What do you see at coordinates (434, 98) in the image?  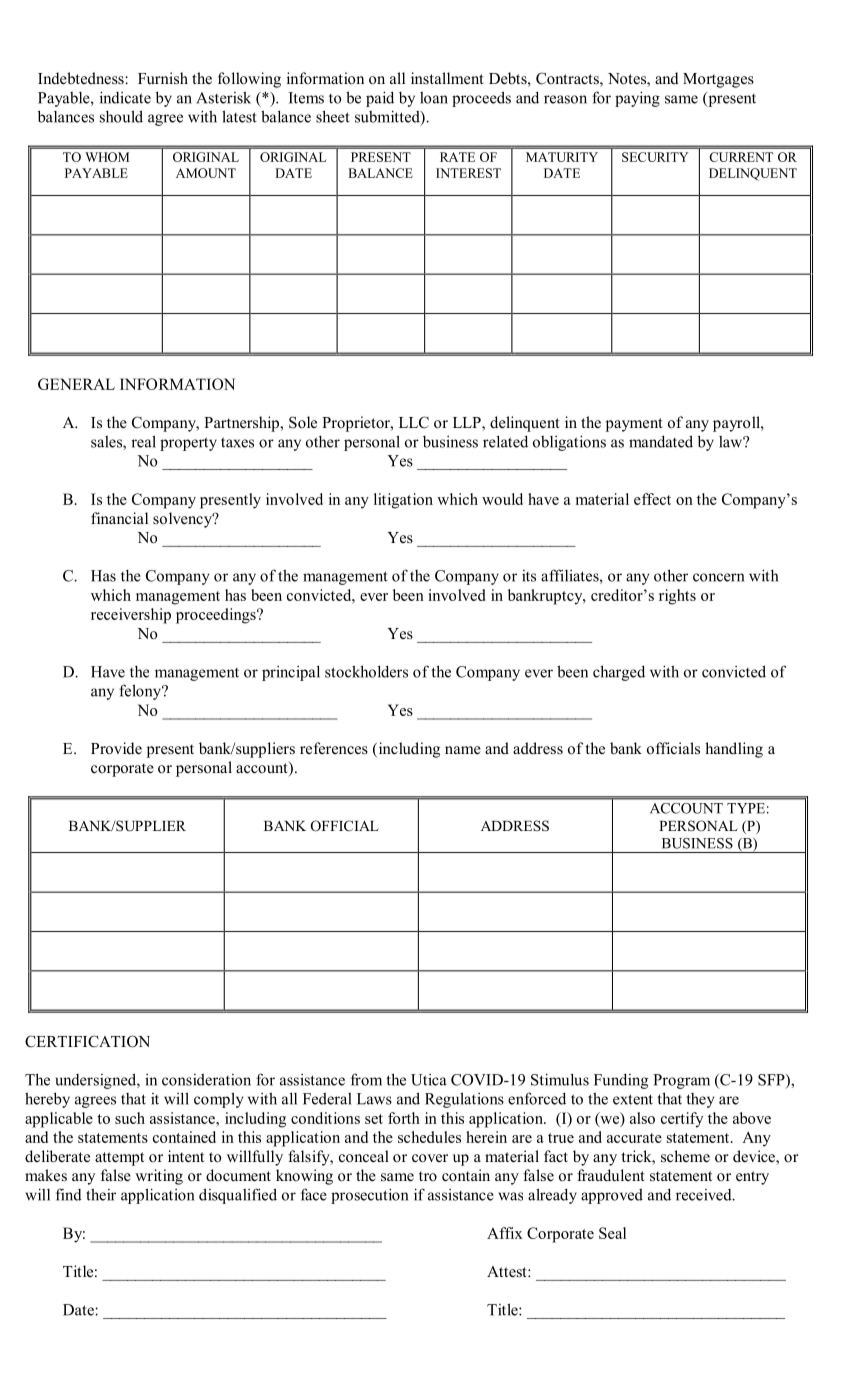 I see `loan` at bounding box center [434, 98].
